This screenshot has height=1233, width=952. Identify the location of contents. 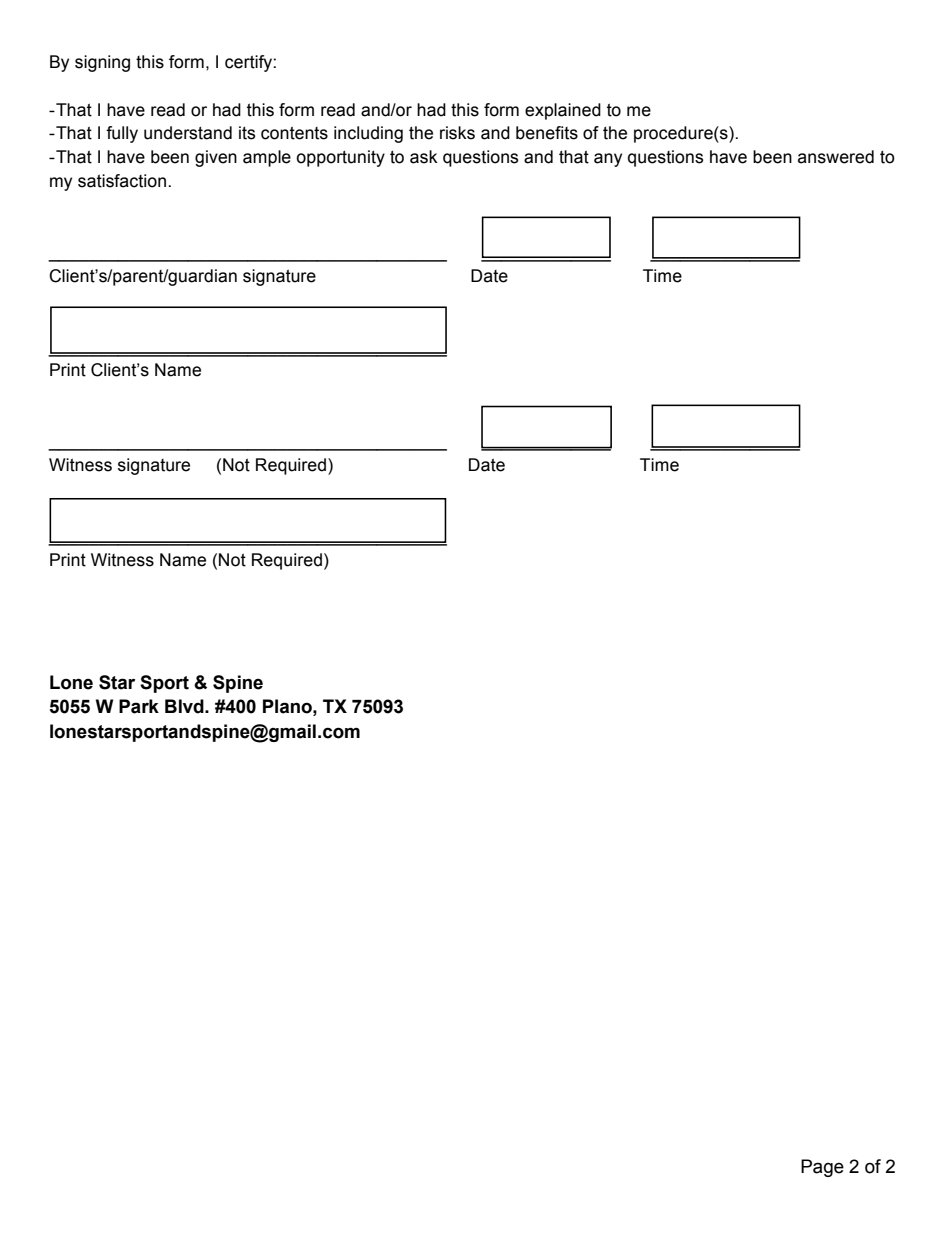
(294, 133).
